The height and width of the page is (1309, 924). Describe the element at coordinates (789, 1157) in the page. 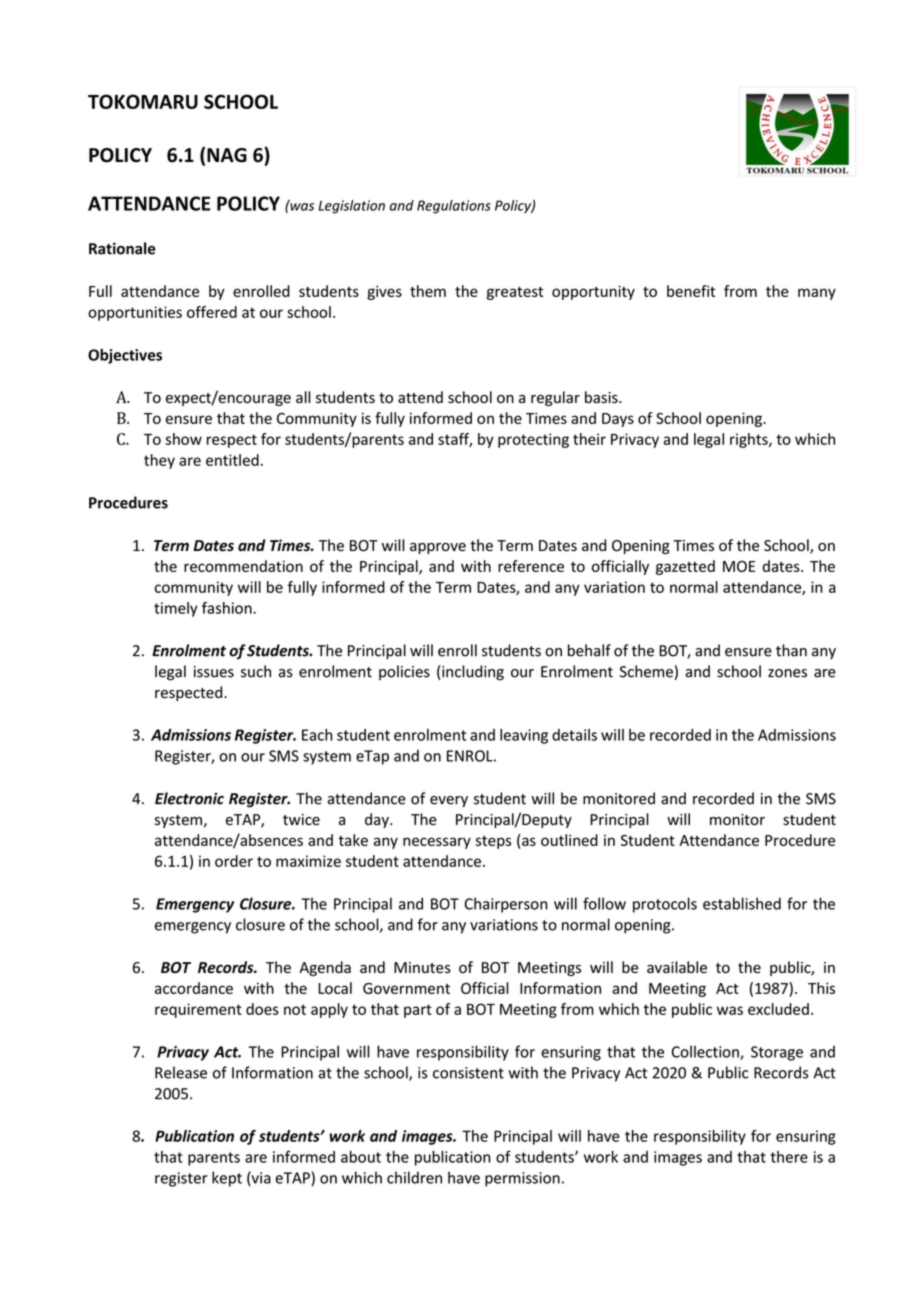

I see `there` at that location.
